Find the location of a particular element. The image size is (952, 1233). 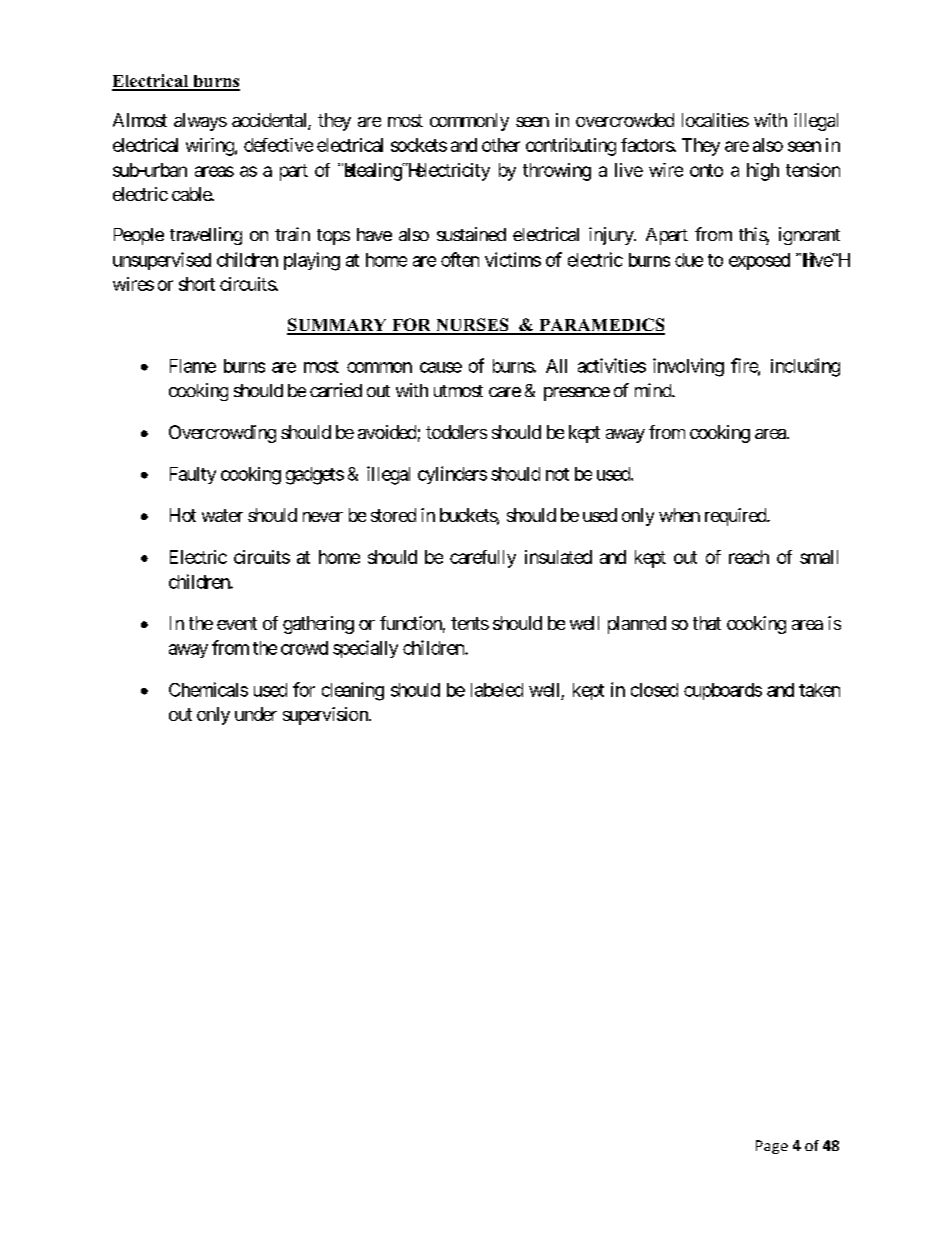

under is located at coordinates (256, 714).
